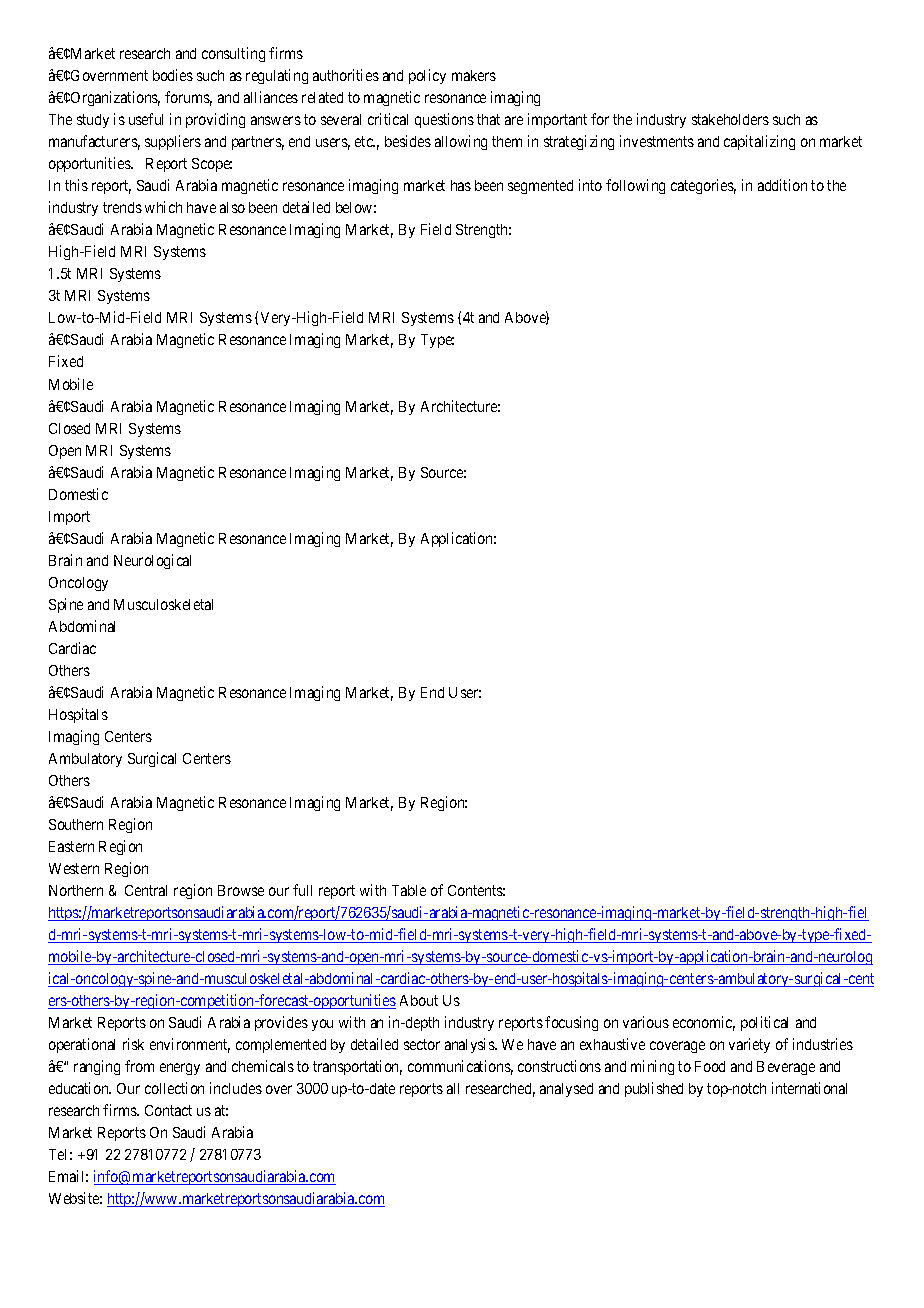 This screenshot has height=1308, width=924. What do you see at coordinates (461, 142) in the screenshot?
I see `allowing` at bounding box center [461, 142].
